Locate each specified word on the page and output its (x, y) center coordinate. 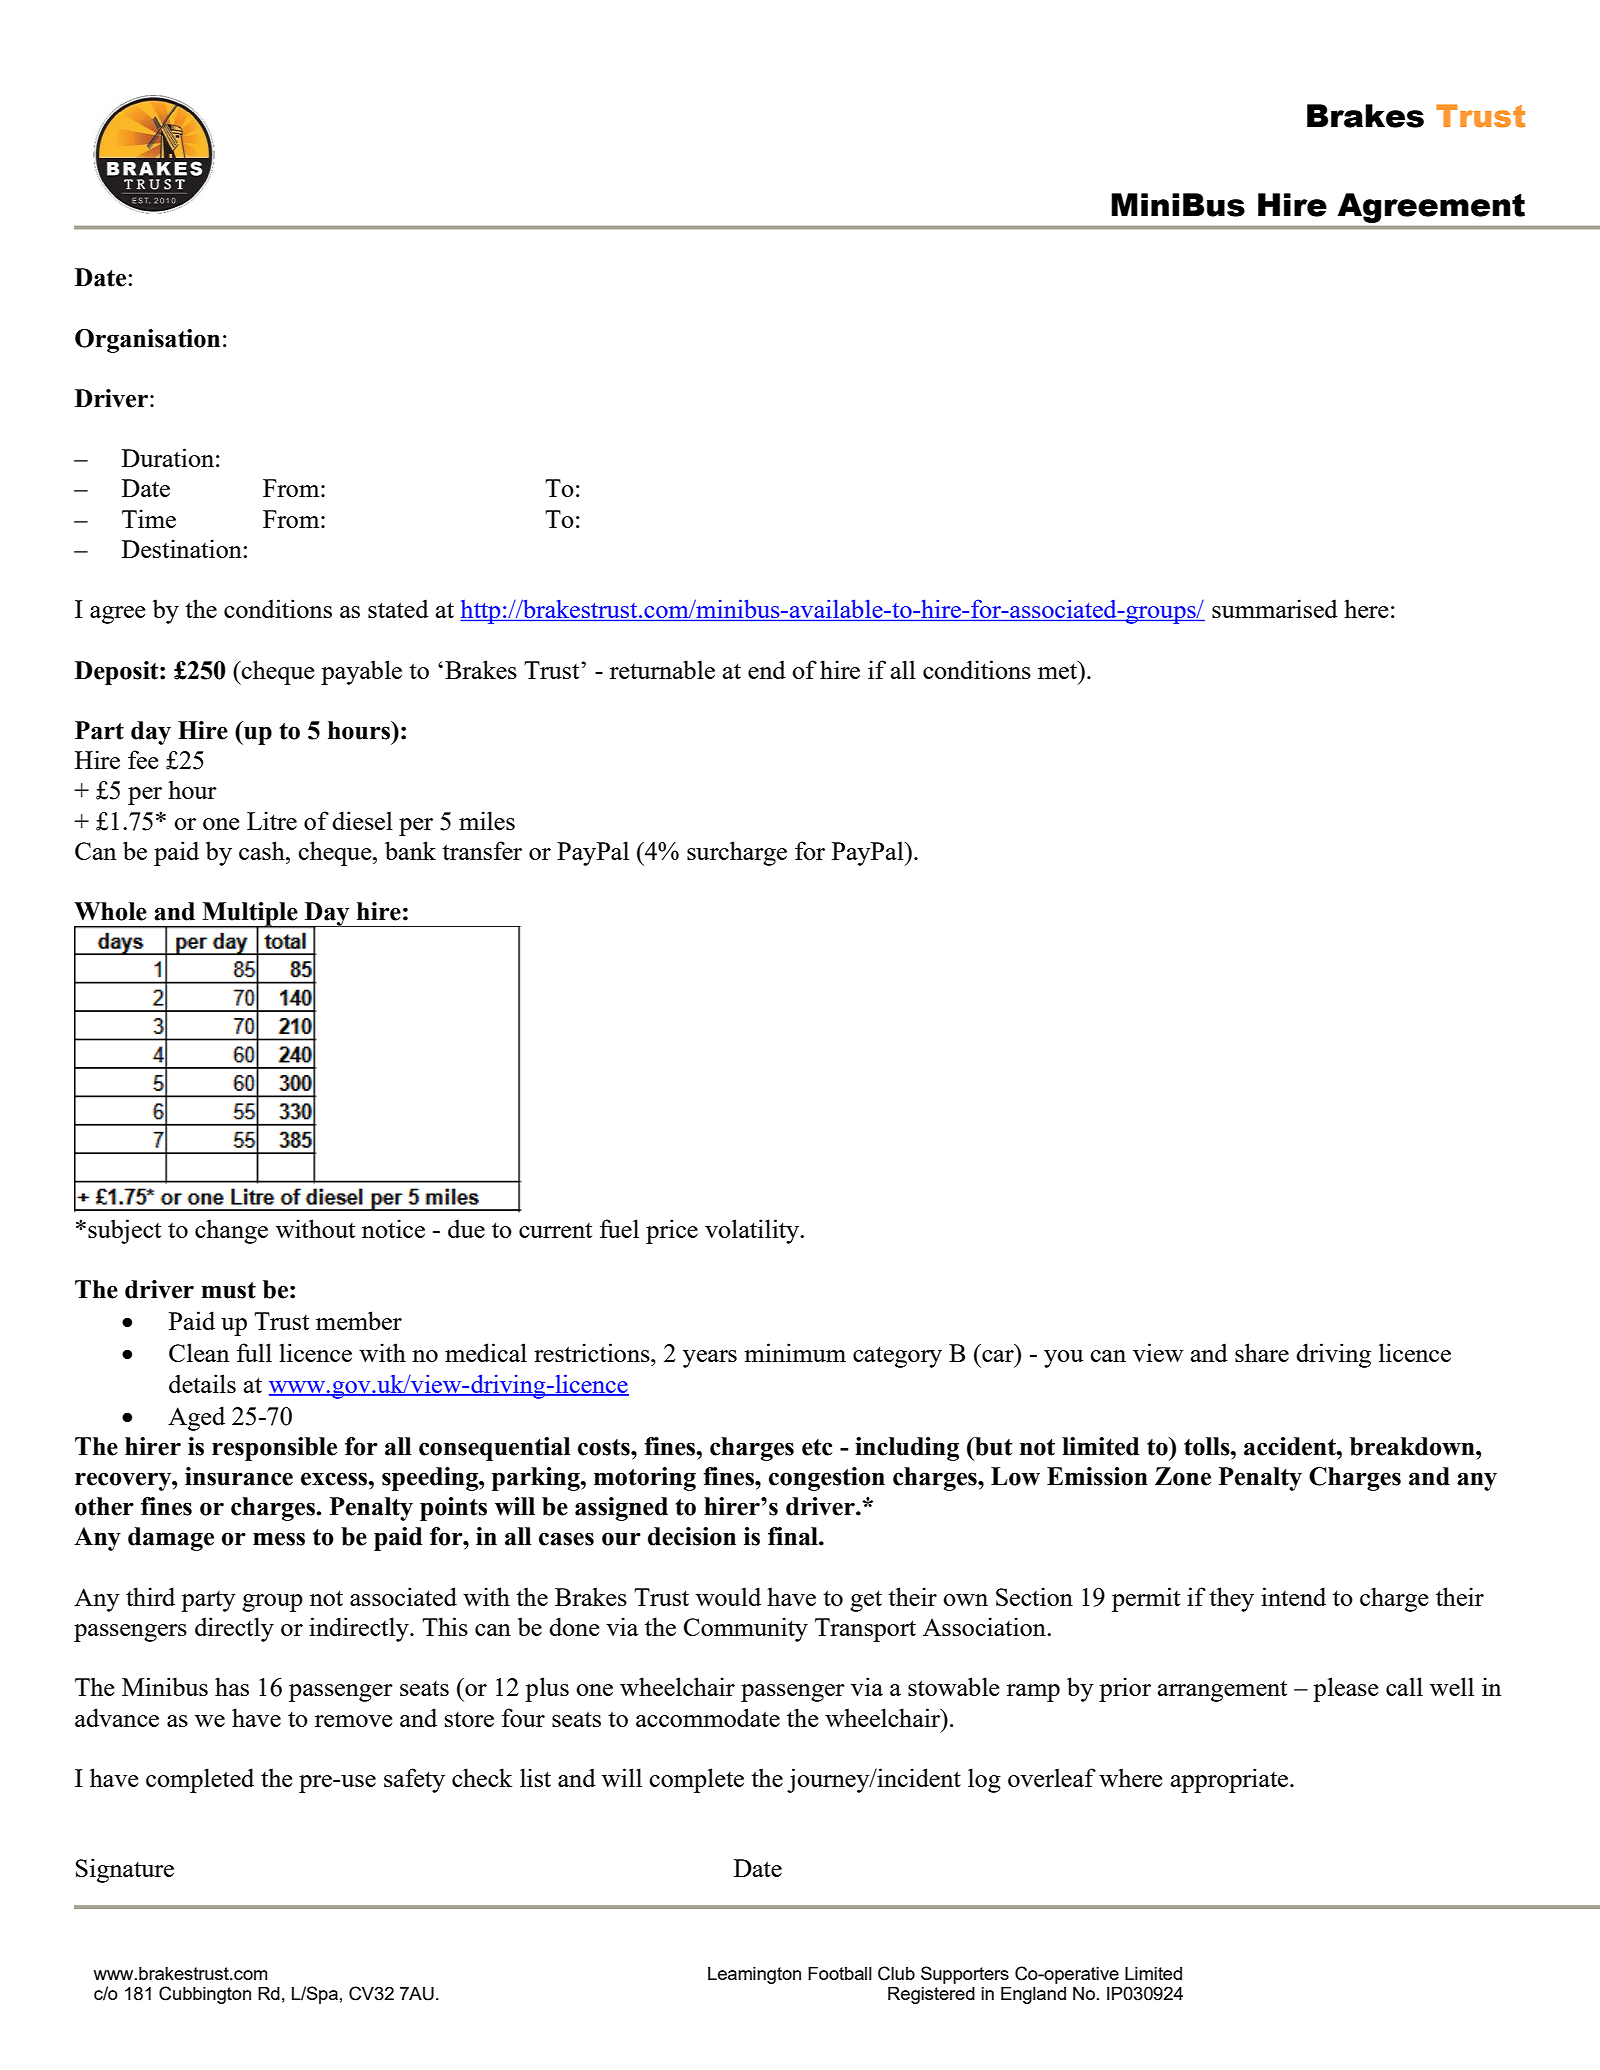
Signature (125, 1870)
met (1059, 670)
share (1262, 1352)
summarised (1275, 608)
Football (840, 1973)
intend (1293, 1596)
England (1033, 1995)
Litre (272, 820)
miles (487, 820)
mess (279, 1539)
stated (398, 608)
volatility (753, 1231)
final (794, 1536)
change (231, 1231)
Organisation (147, 341)
